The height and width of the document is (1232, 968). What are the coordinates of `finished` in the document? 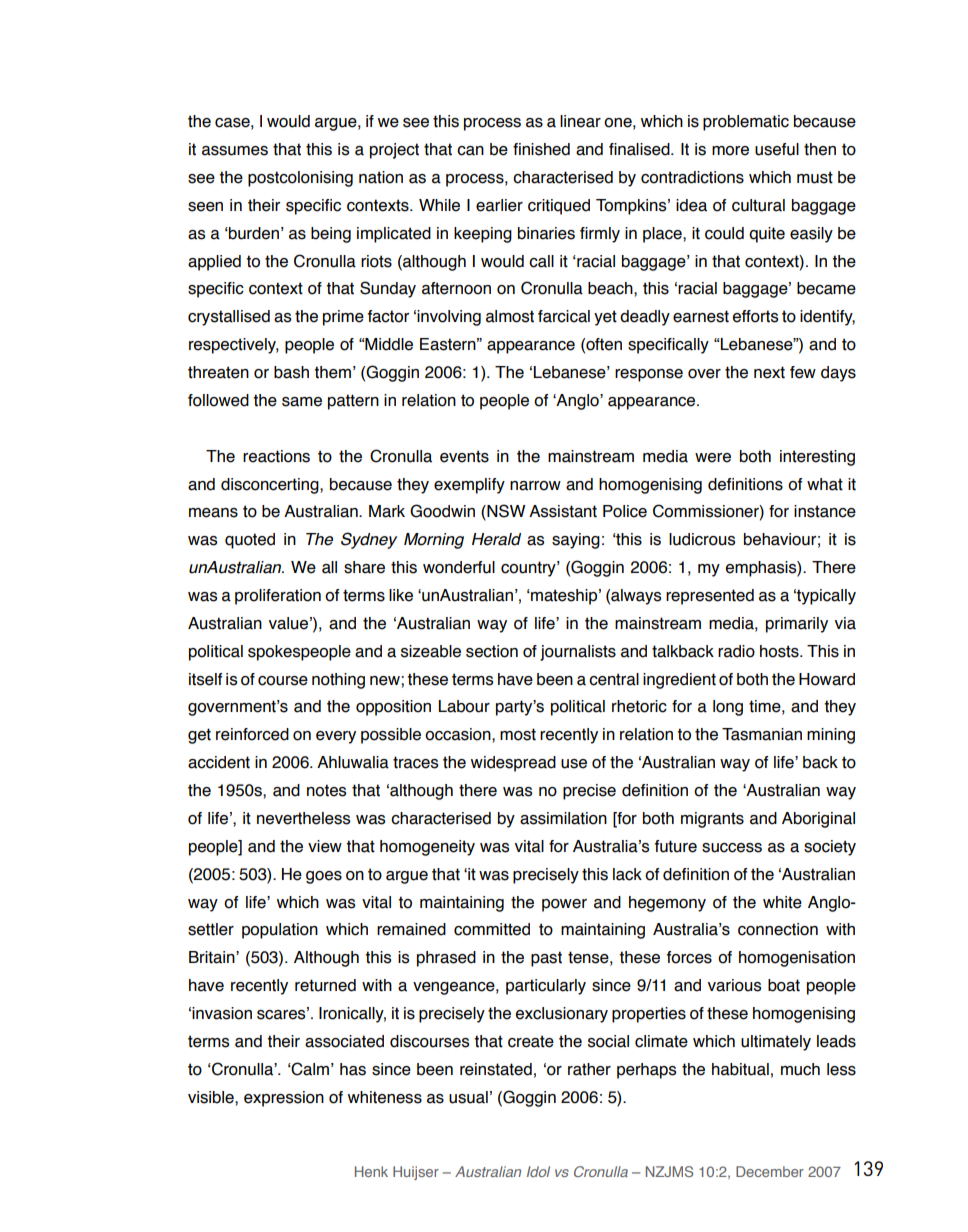 It's located at (541, 149).
